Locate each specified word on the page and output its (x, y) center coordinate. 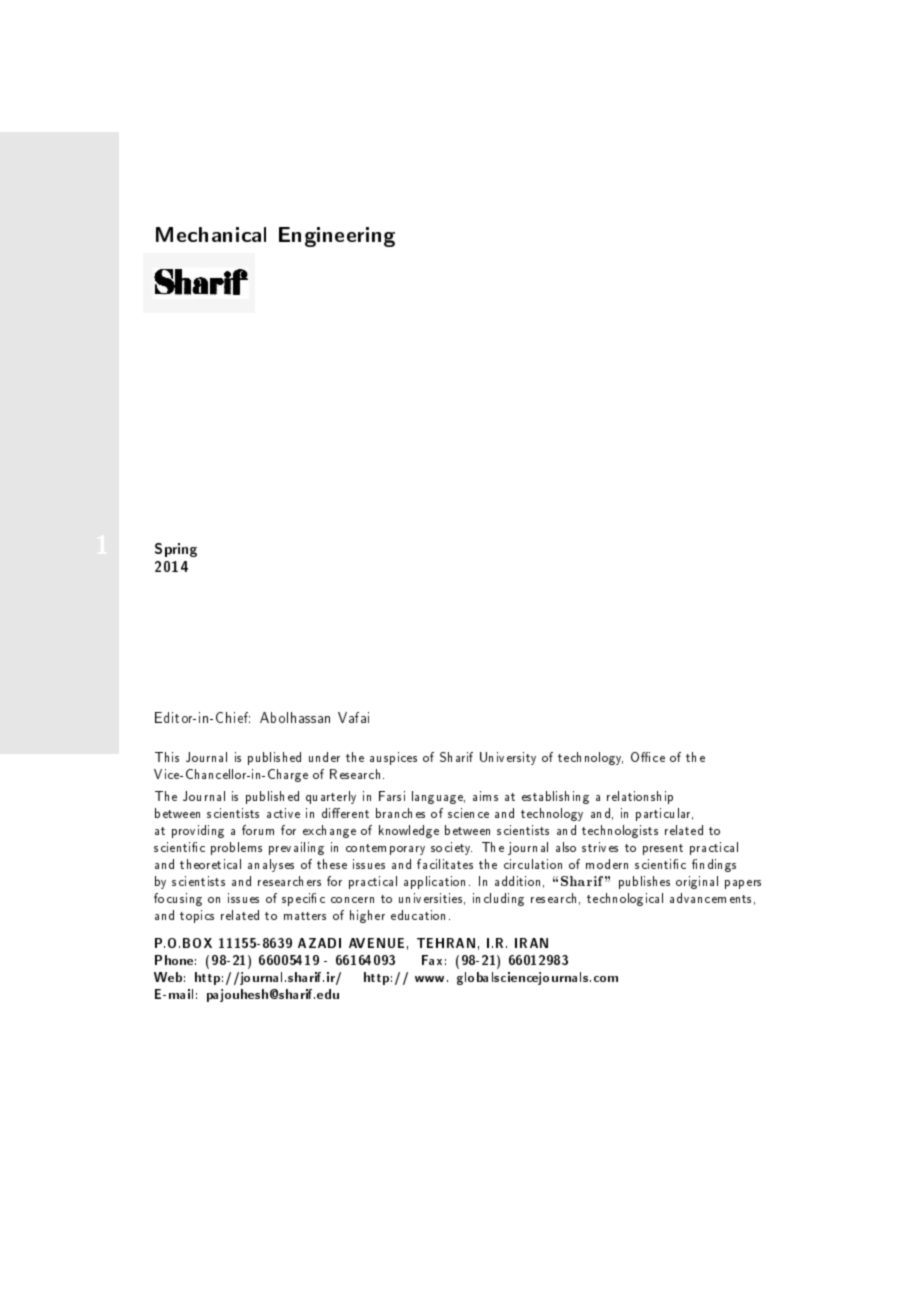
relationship (640, 797)
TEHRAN (446, 943)
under (324, 757)
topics (197, 916)
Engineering (337, 237)
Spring (176, 550)
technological (625, 899)
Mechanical (211, 234)
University (508, 758)
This (167, 757)
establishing (555, 797)
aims (485, 796)
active (283, 813)
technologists (620, 831)
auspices (393, 758)
